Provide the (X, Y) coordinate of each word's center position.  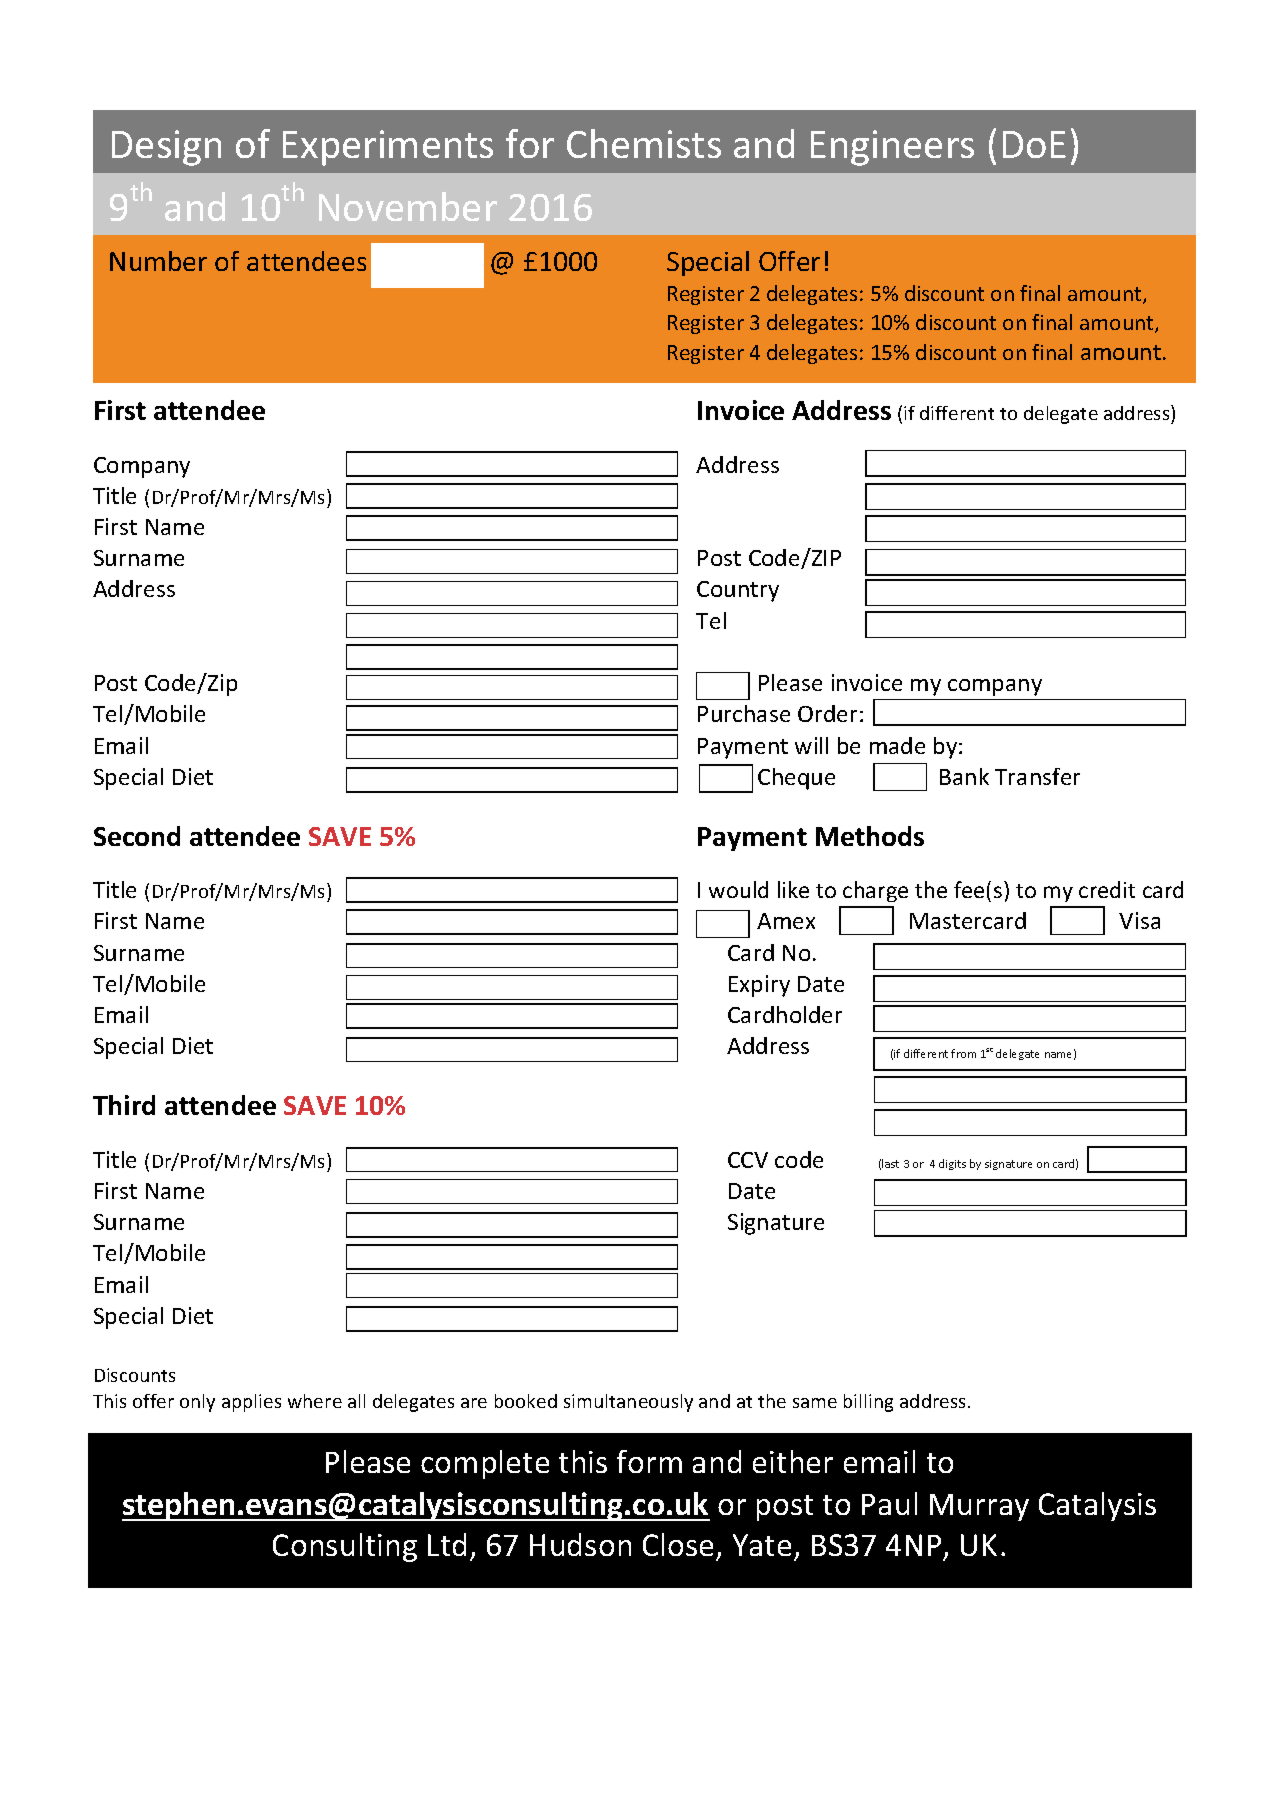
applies (251, 1403)
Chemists (644, 143)
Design (166, 148)
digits (952, 1164)
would (738, 889)
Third (124, 1105)
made (897, 745)
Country (738, 591)
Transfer (1037, 776)
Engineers (892, 148)
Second (137, 836)
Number (158, 261)
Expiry (759, 986)
